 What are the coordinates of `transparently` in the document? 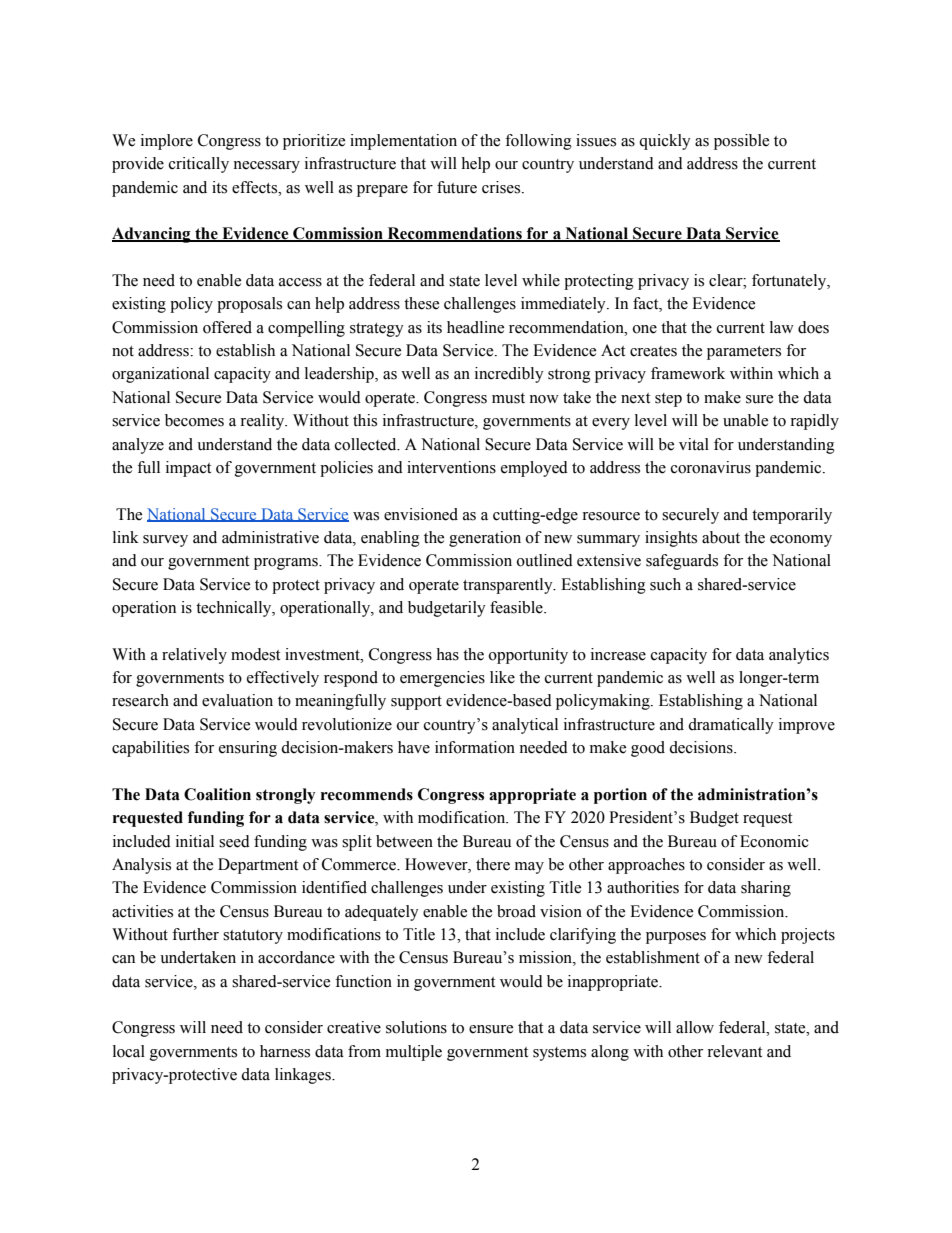 It's located at (509, 586).
